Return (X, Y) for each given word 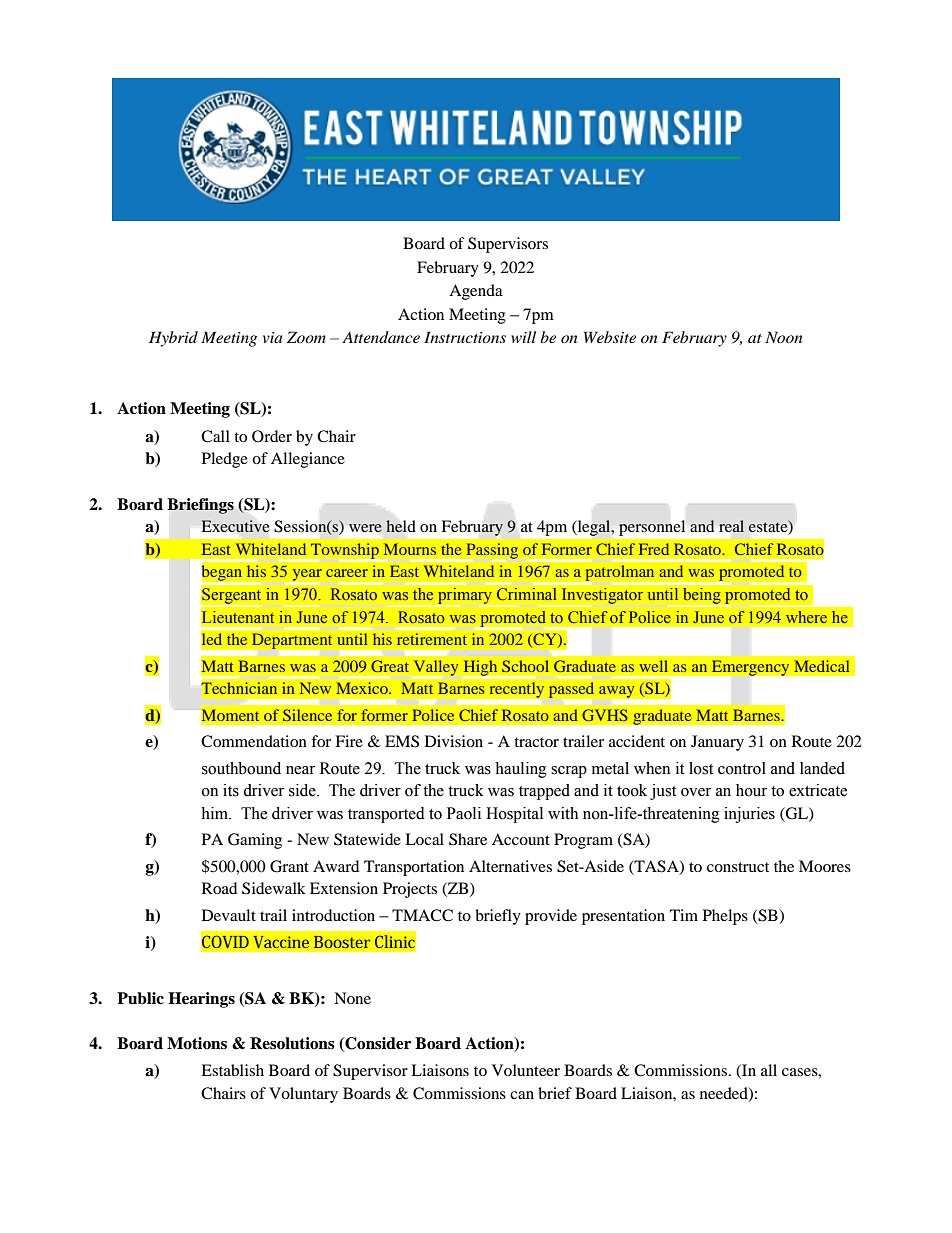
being (701, 596)
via (272, 337)
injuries (749, 815)
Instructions (465, 337)
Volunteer (526, 1070)
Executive (235, 526)
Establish (232, 1070)
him (216, 813)
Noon (783, 337)
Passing (492, 552)
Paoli (464, 813)
